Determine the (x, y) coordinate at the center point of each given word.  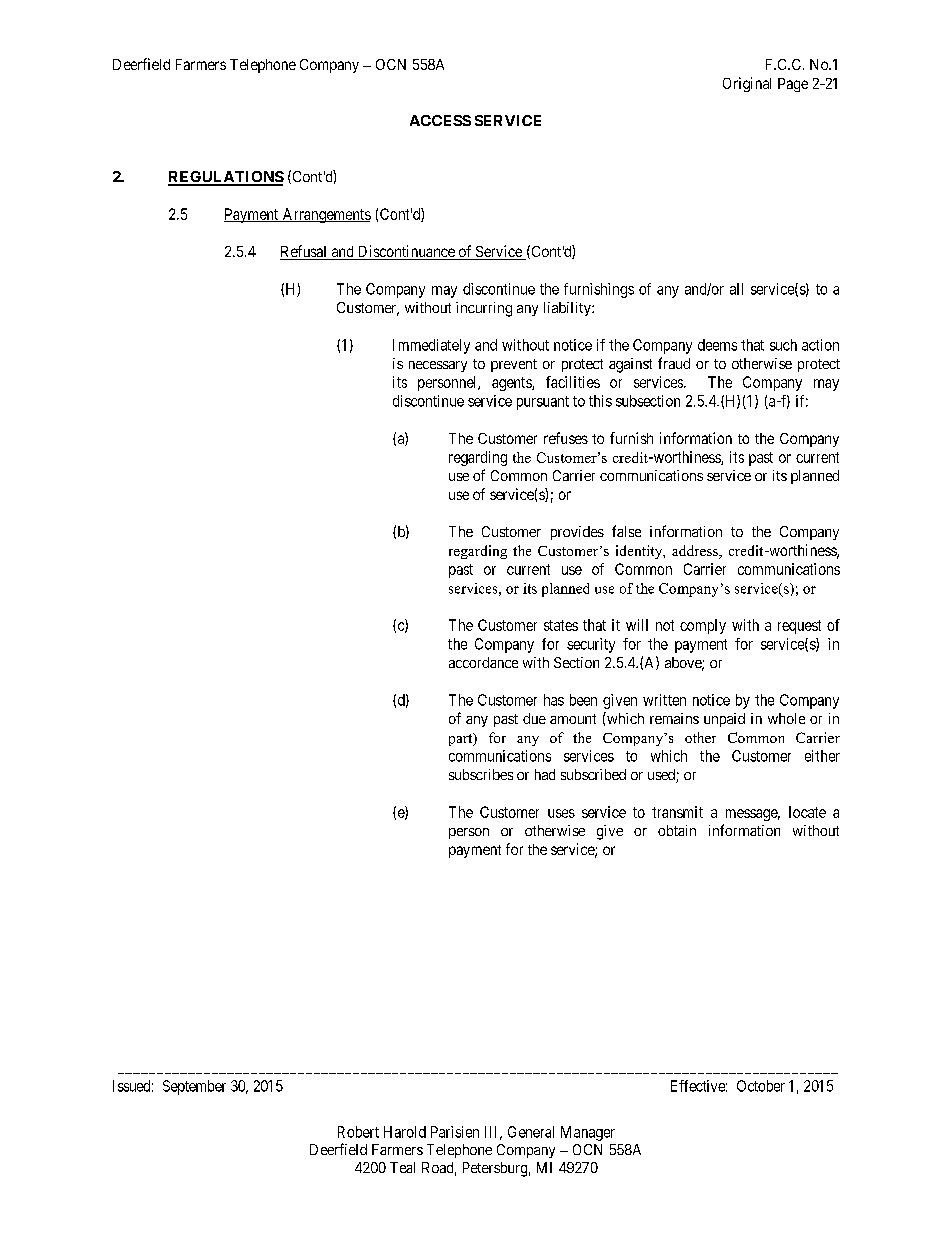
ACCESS (440, 120)
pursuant (543, 403)
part (462, 739)
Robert (358, 1132)
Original (747, 84)
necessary (438, 366)
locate (807, 812)
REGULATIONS (226, 178)
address (696, 552)
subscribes (481, 774)
